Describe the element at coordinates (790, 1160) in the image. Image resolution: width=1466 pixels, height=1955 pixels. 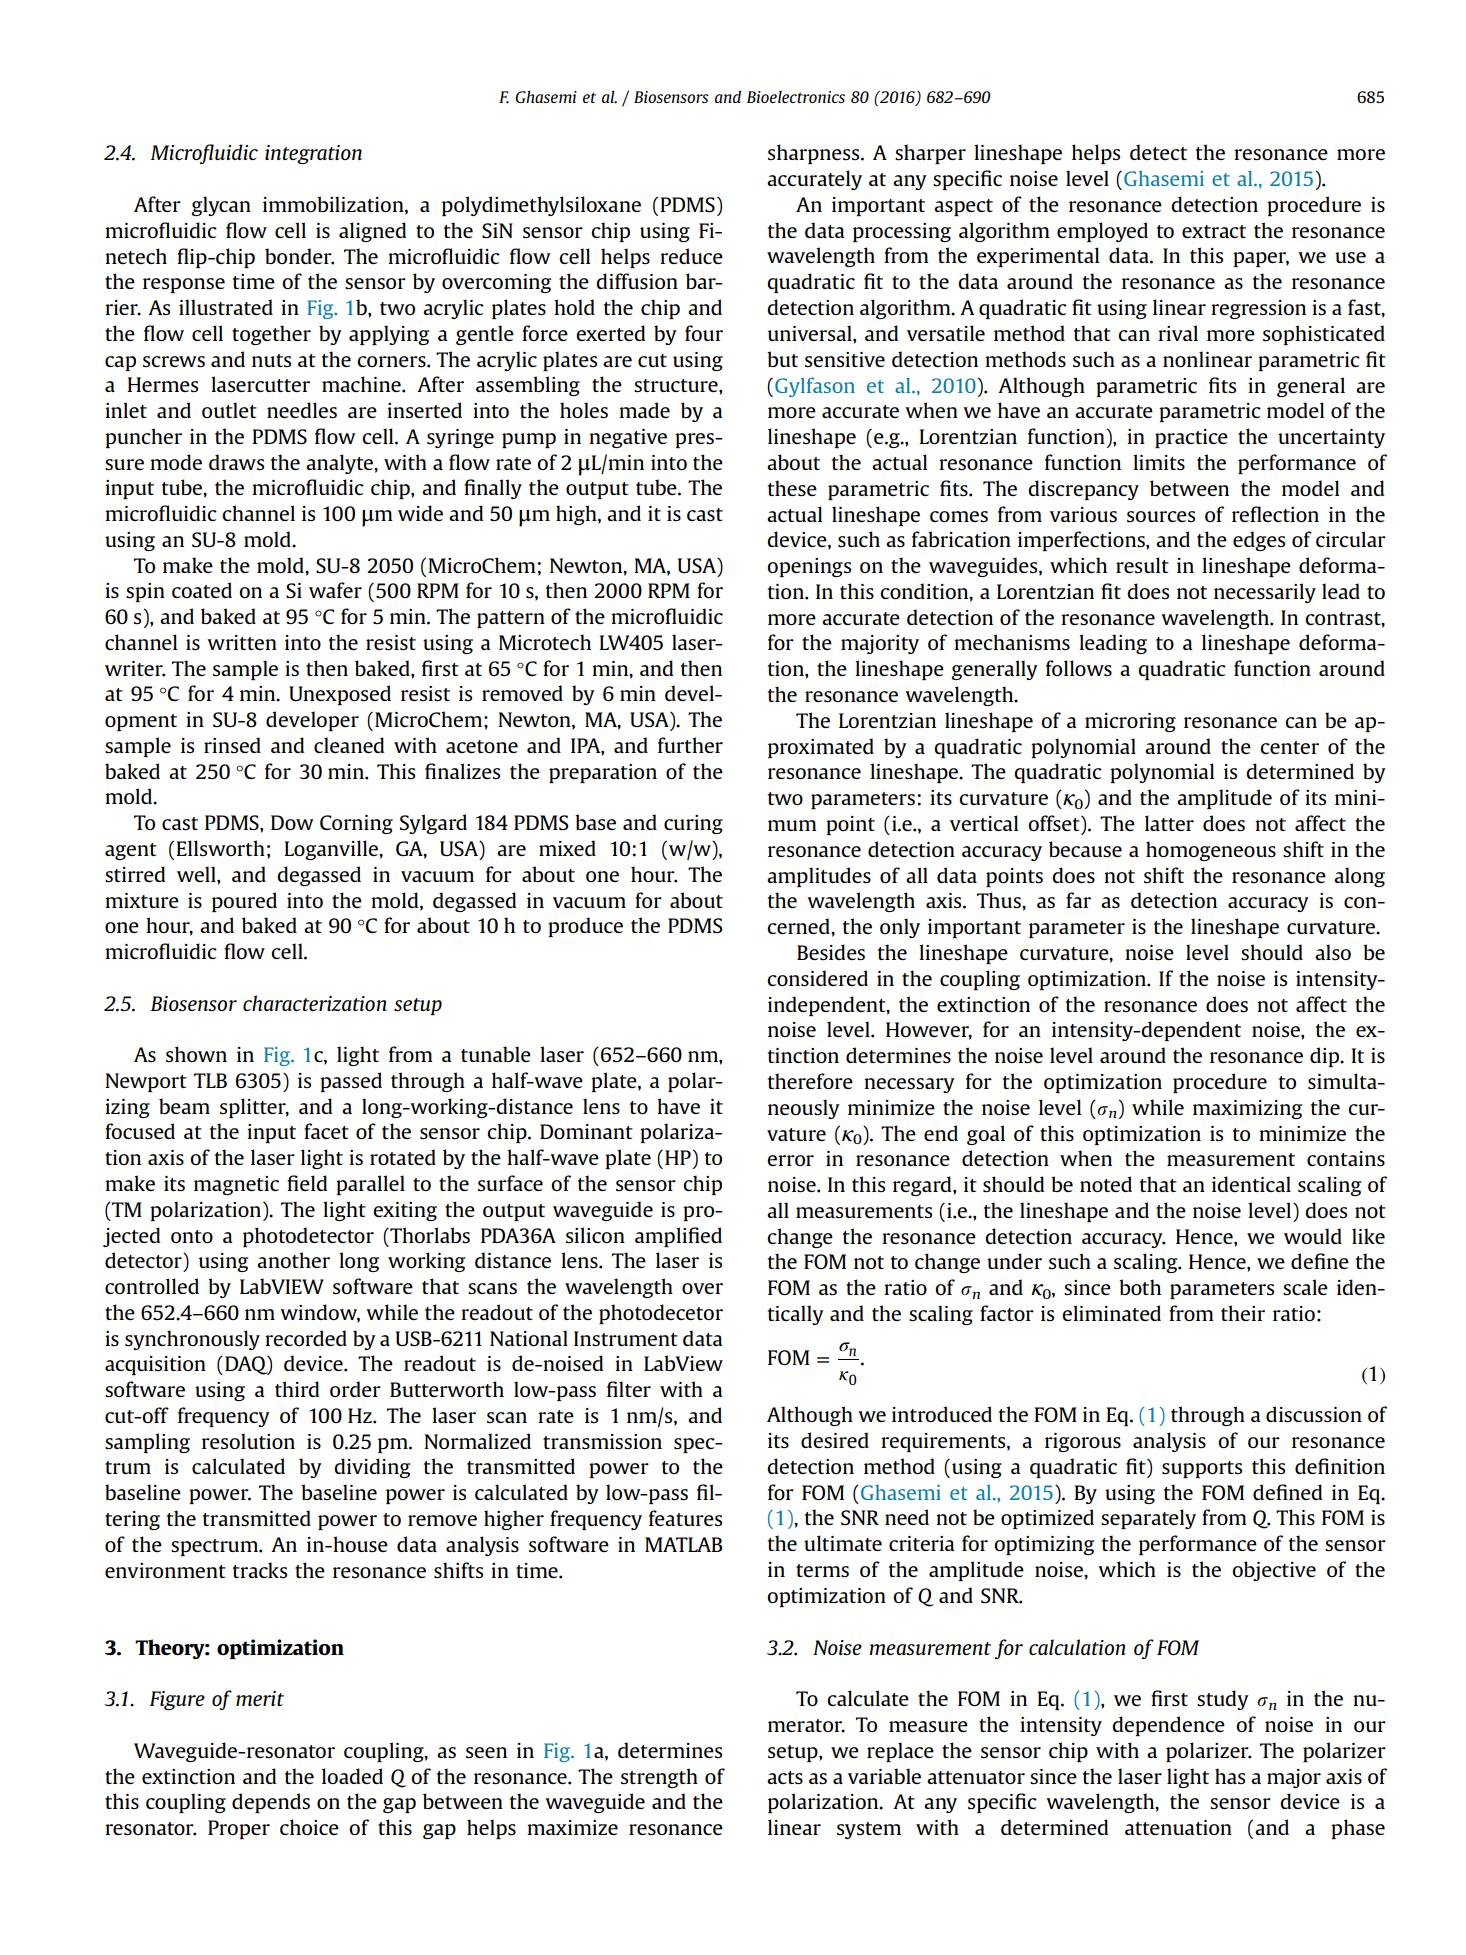
I see `error` at that location.
